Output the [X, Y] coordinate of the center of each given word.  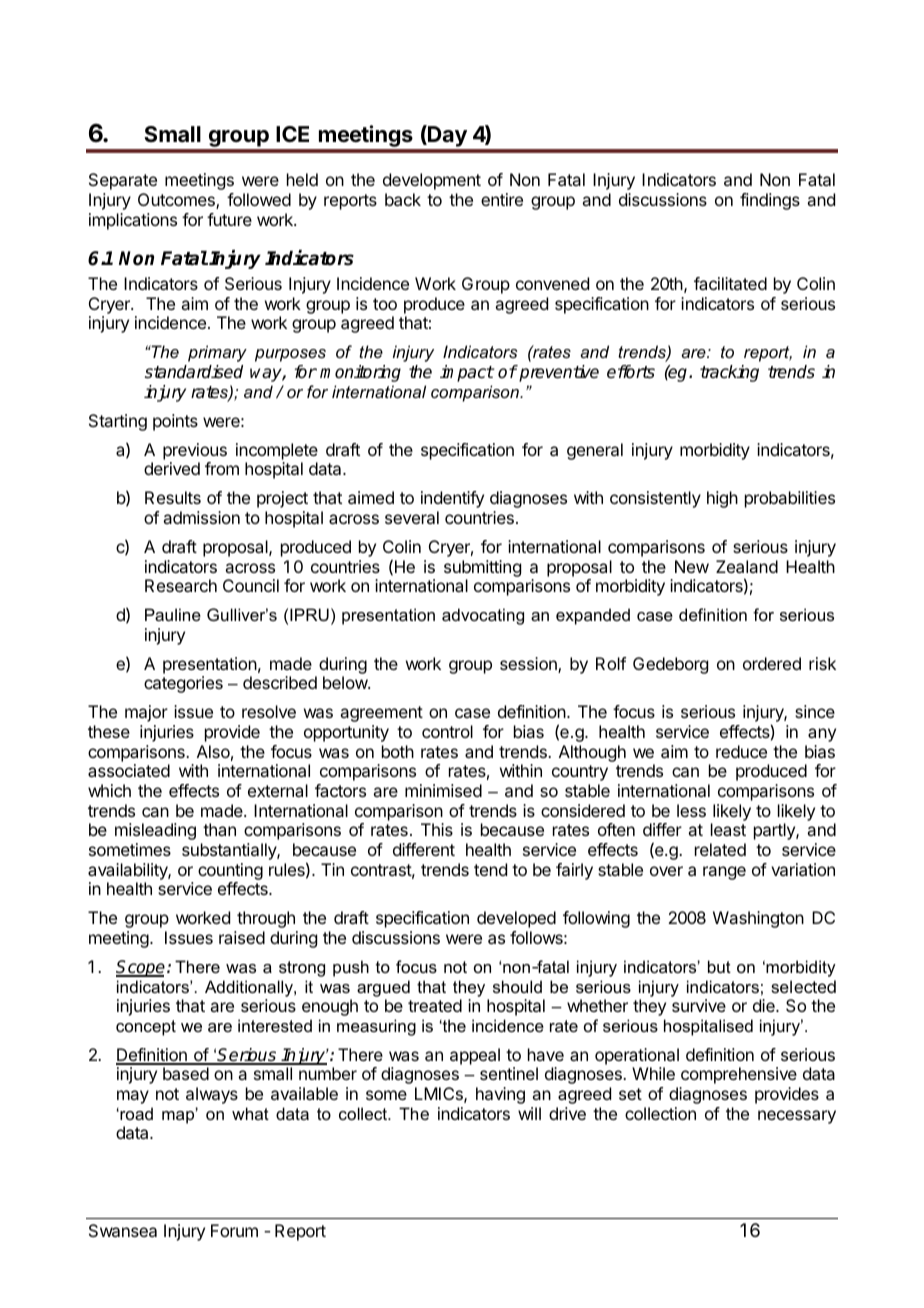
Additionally [250, 988]
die [765, 1005]
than [219, 829]
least [728, 829]
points [175, 422]
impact [467, 373]
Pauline [173, 614]
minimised [443, 790]
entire [502, 199]
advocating [483, 616]
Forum [234, 1230]
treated [435, 1005]
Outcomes [177, 201]
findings [770, 201]
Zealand [747, 566]
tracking [729, 373]
